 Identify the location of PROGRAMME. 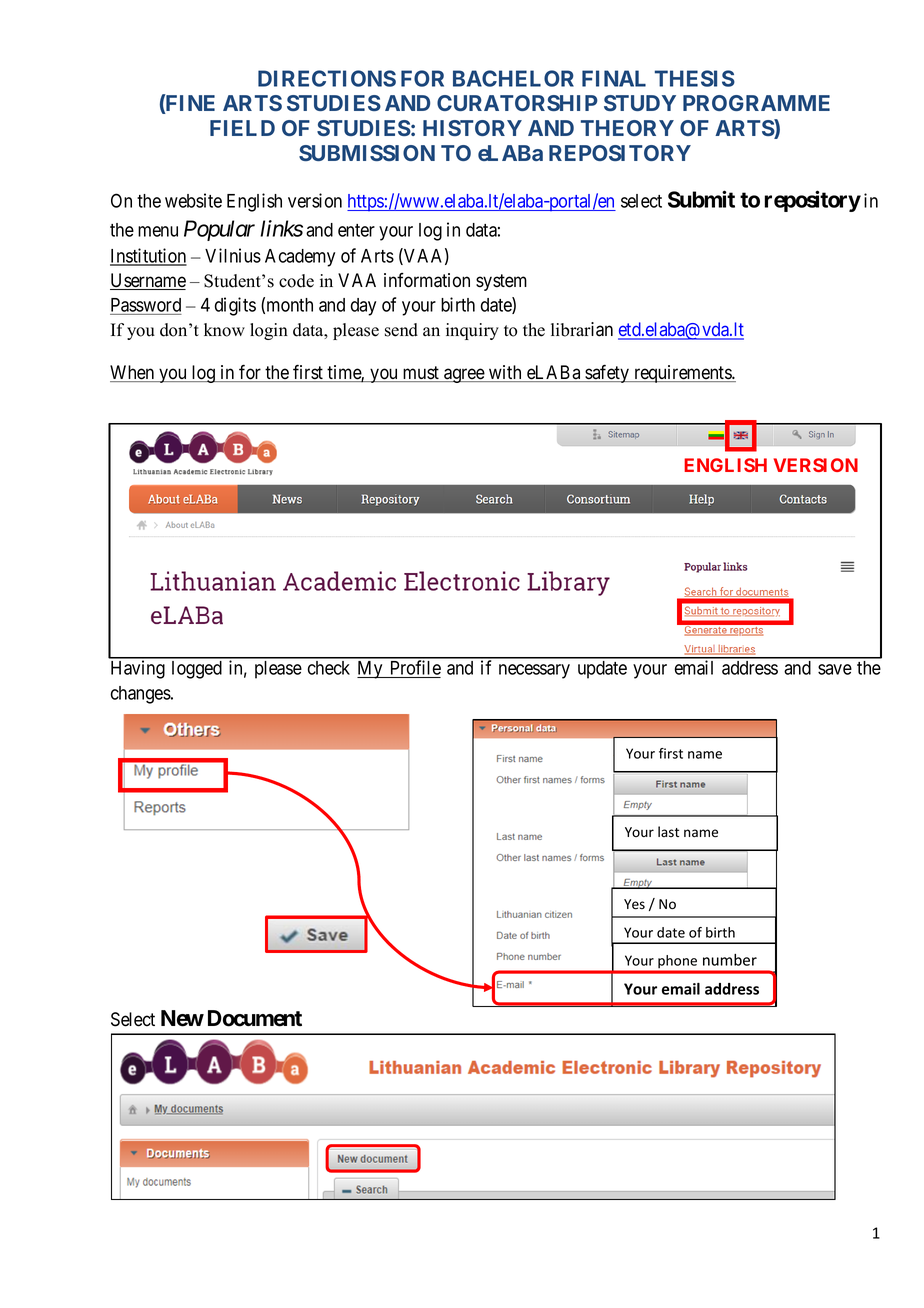
(756, 103).
